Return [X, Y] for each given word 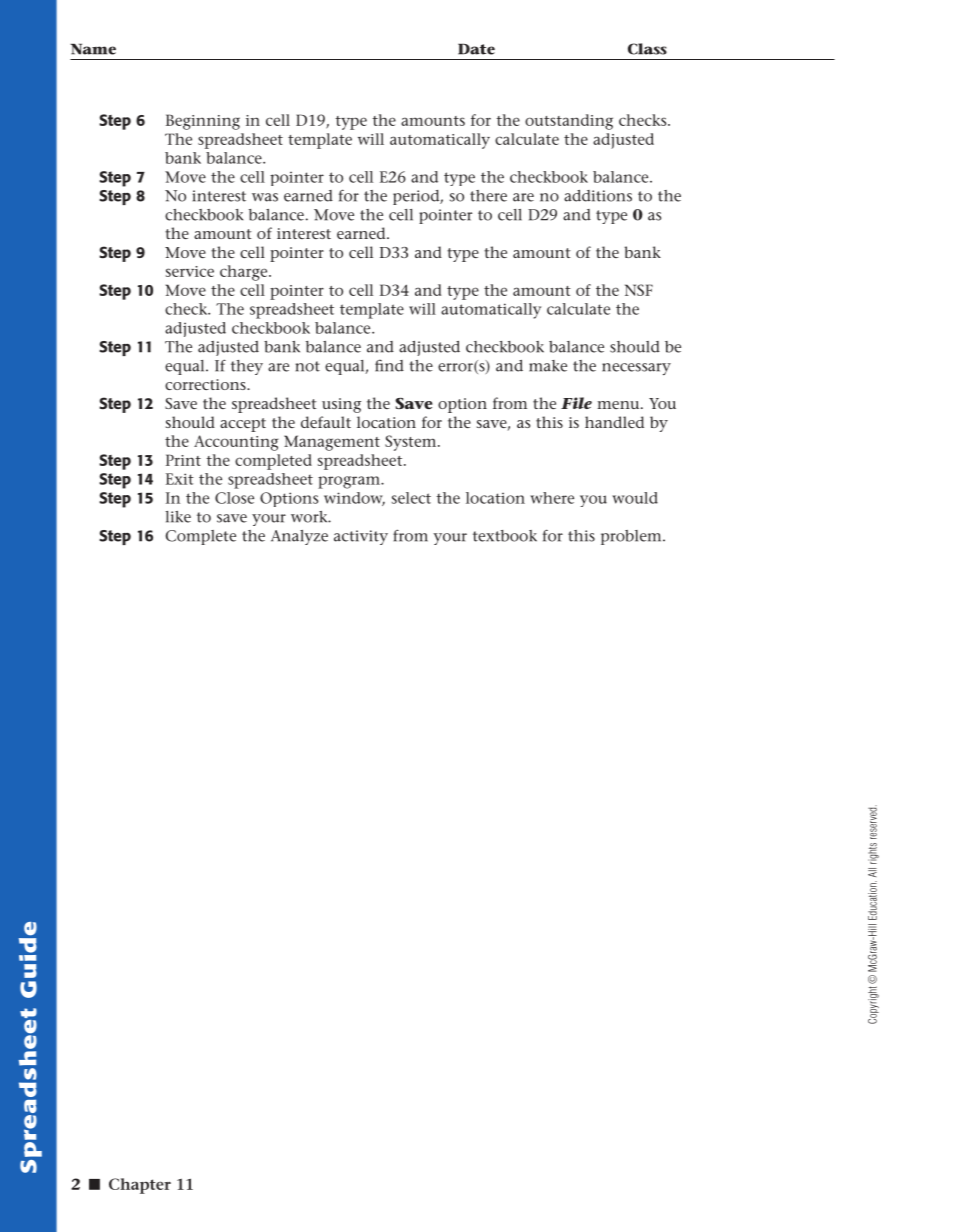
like [178, 517]
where [552, 498]
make [548, 366]
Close [234, 498]
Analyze [299, 537]
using [341, 405]
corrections [206, 384]
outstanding [569, 122]
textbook [505, 536]
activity [361, 537]
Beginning [203, 122]
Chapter [140, 1186]
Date [476, 49]
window [354, 499]
